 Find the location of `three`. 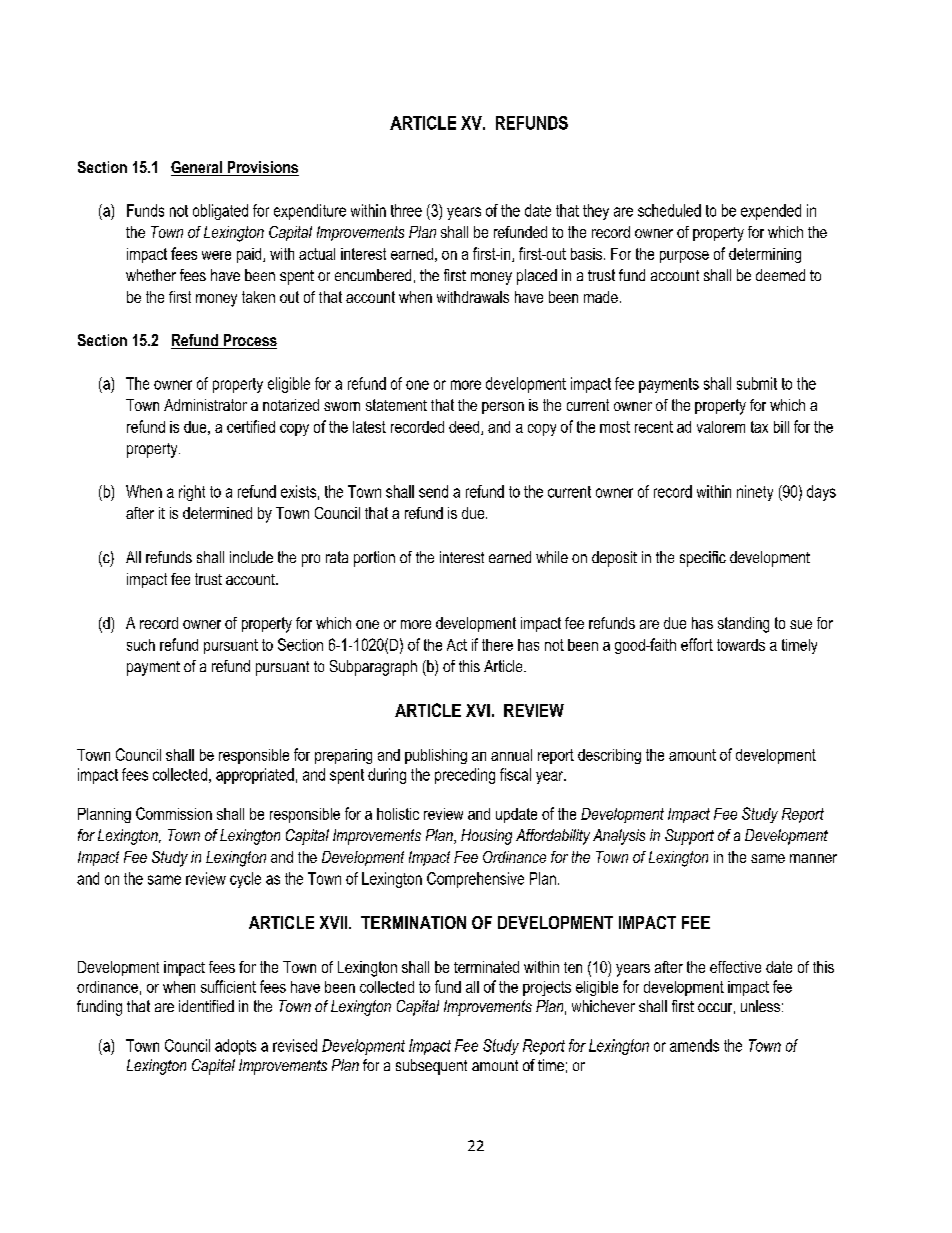

three is located at coordinates (406, 210).
